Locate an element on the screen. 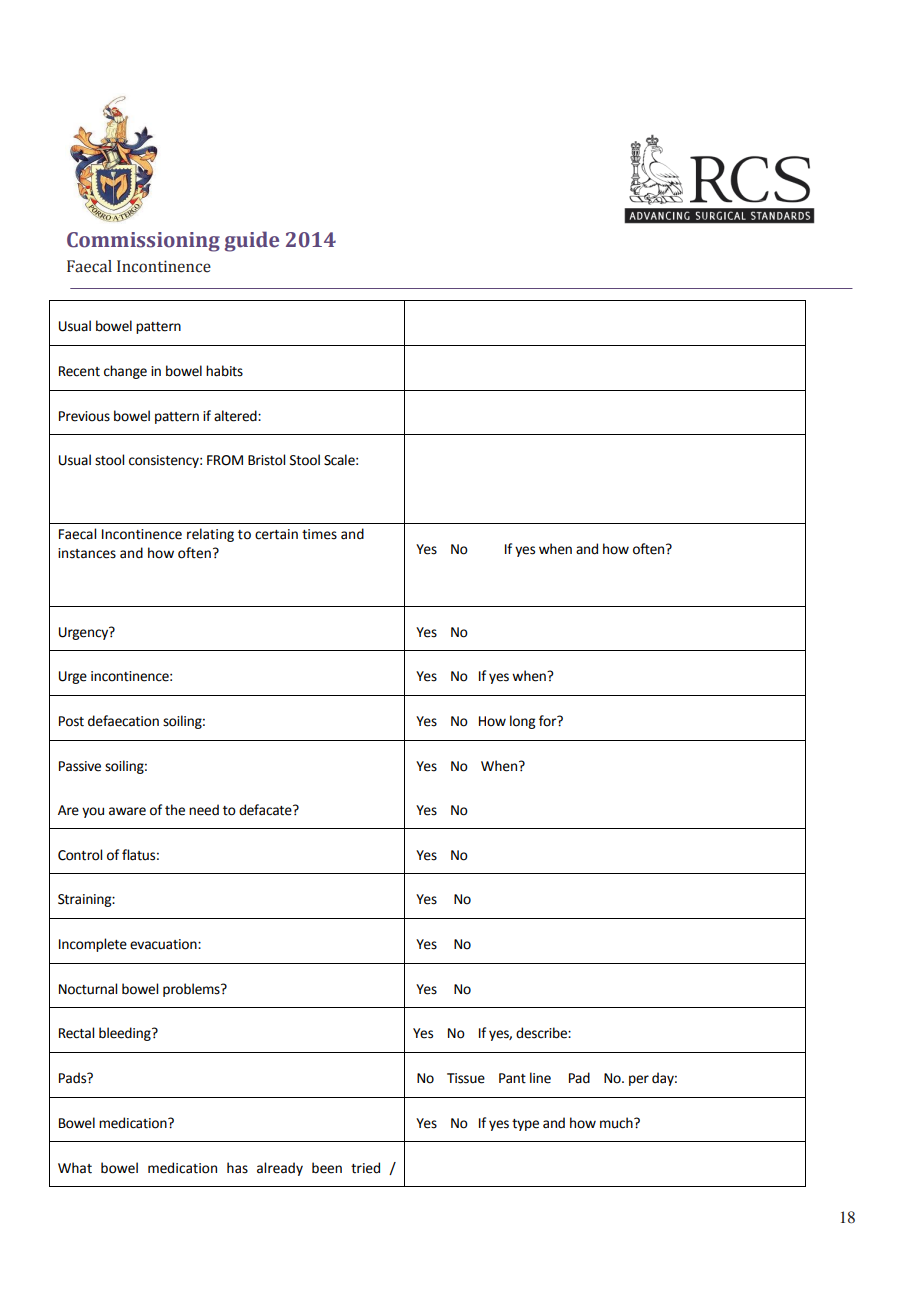 The image size is (924, 1307). long is located at coordinates (522, 722).
